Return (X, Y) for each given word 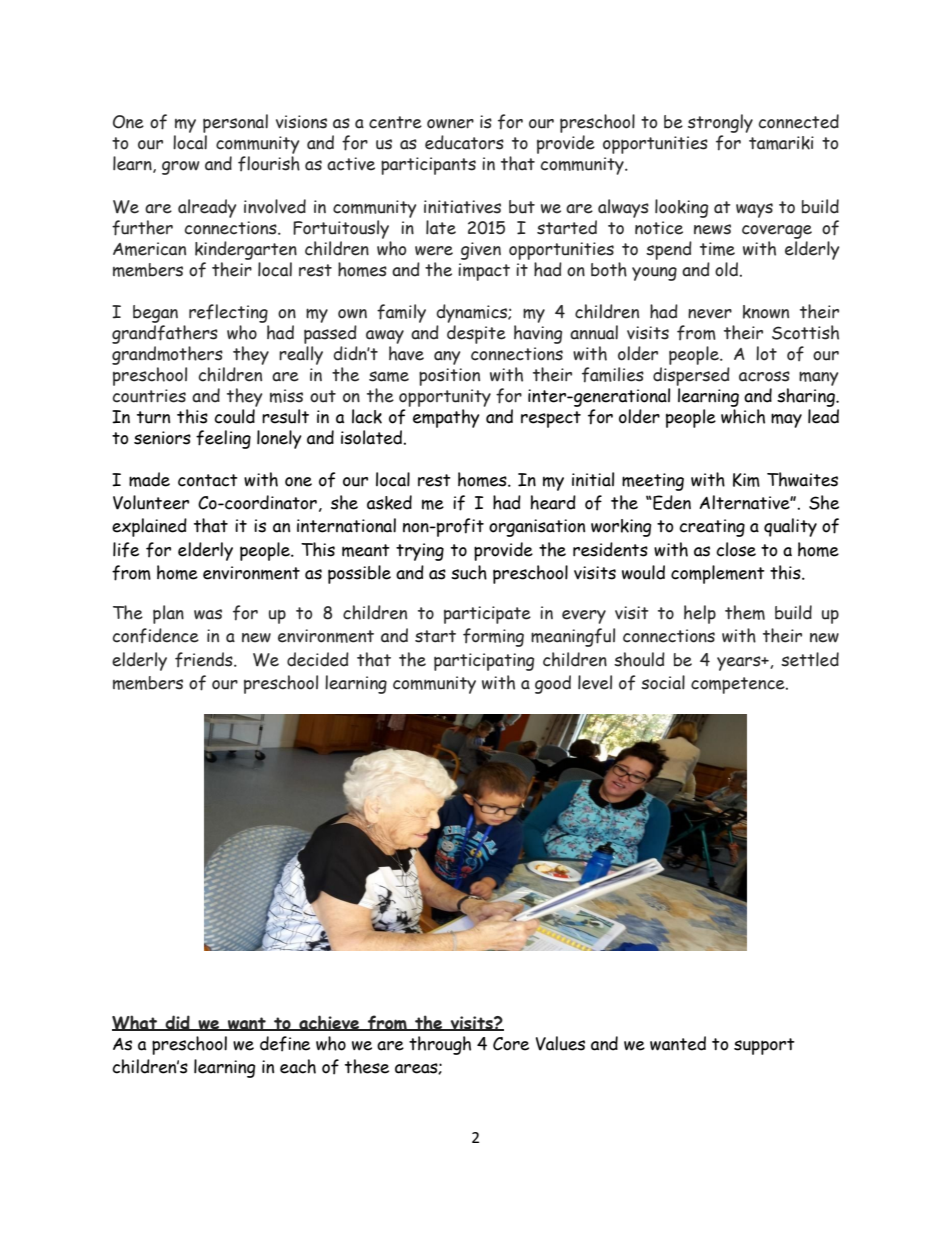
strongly (720, 125)
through (440, 1045)
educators (464, 142)
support (764, 1046)
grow (181, 168)
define (285, 1044)
